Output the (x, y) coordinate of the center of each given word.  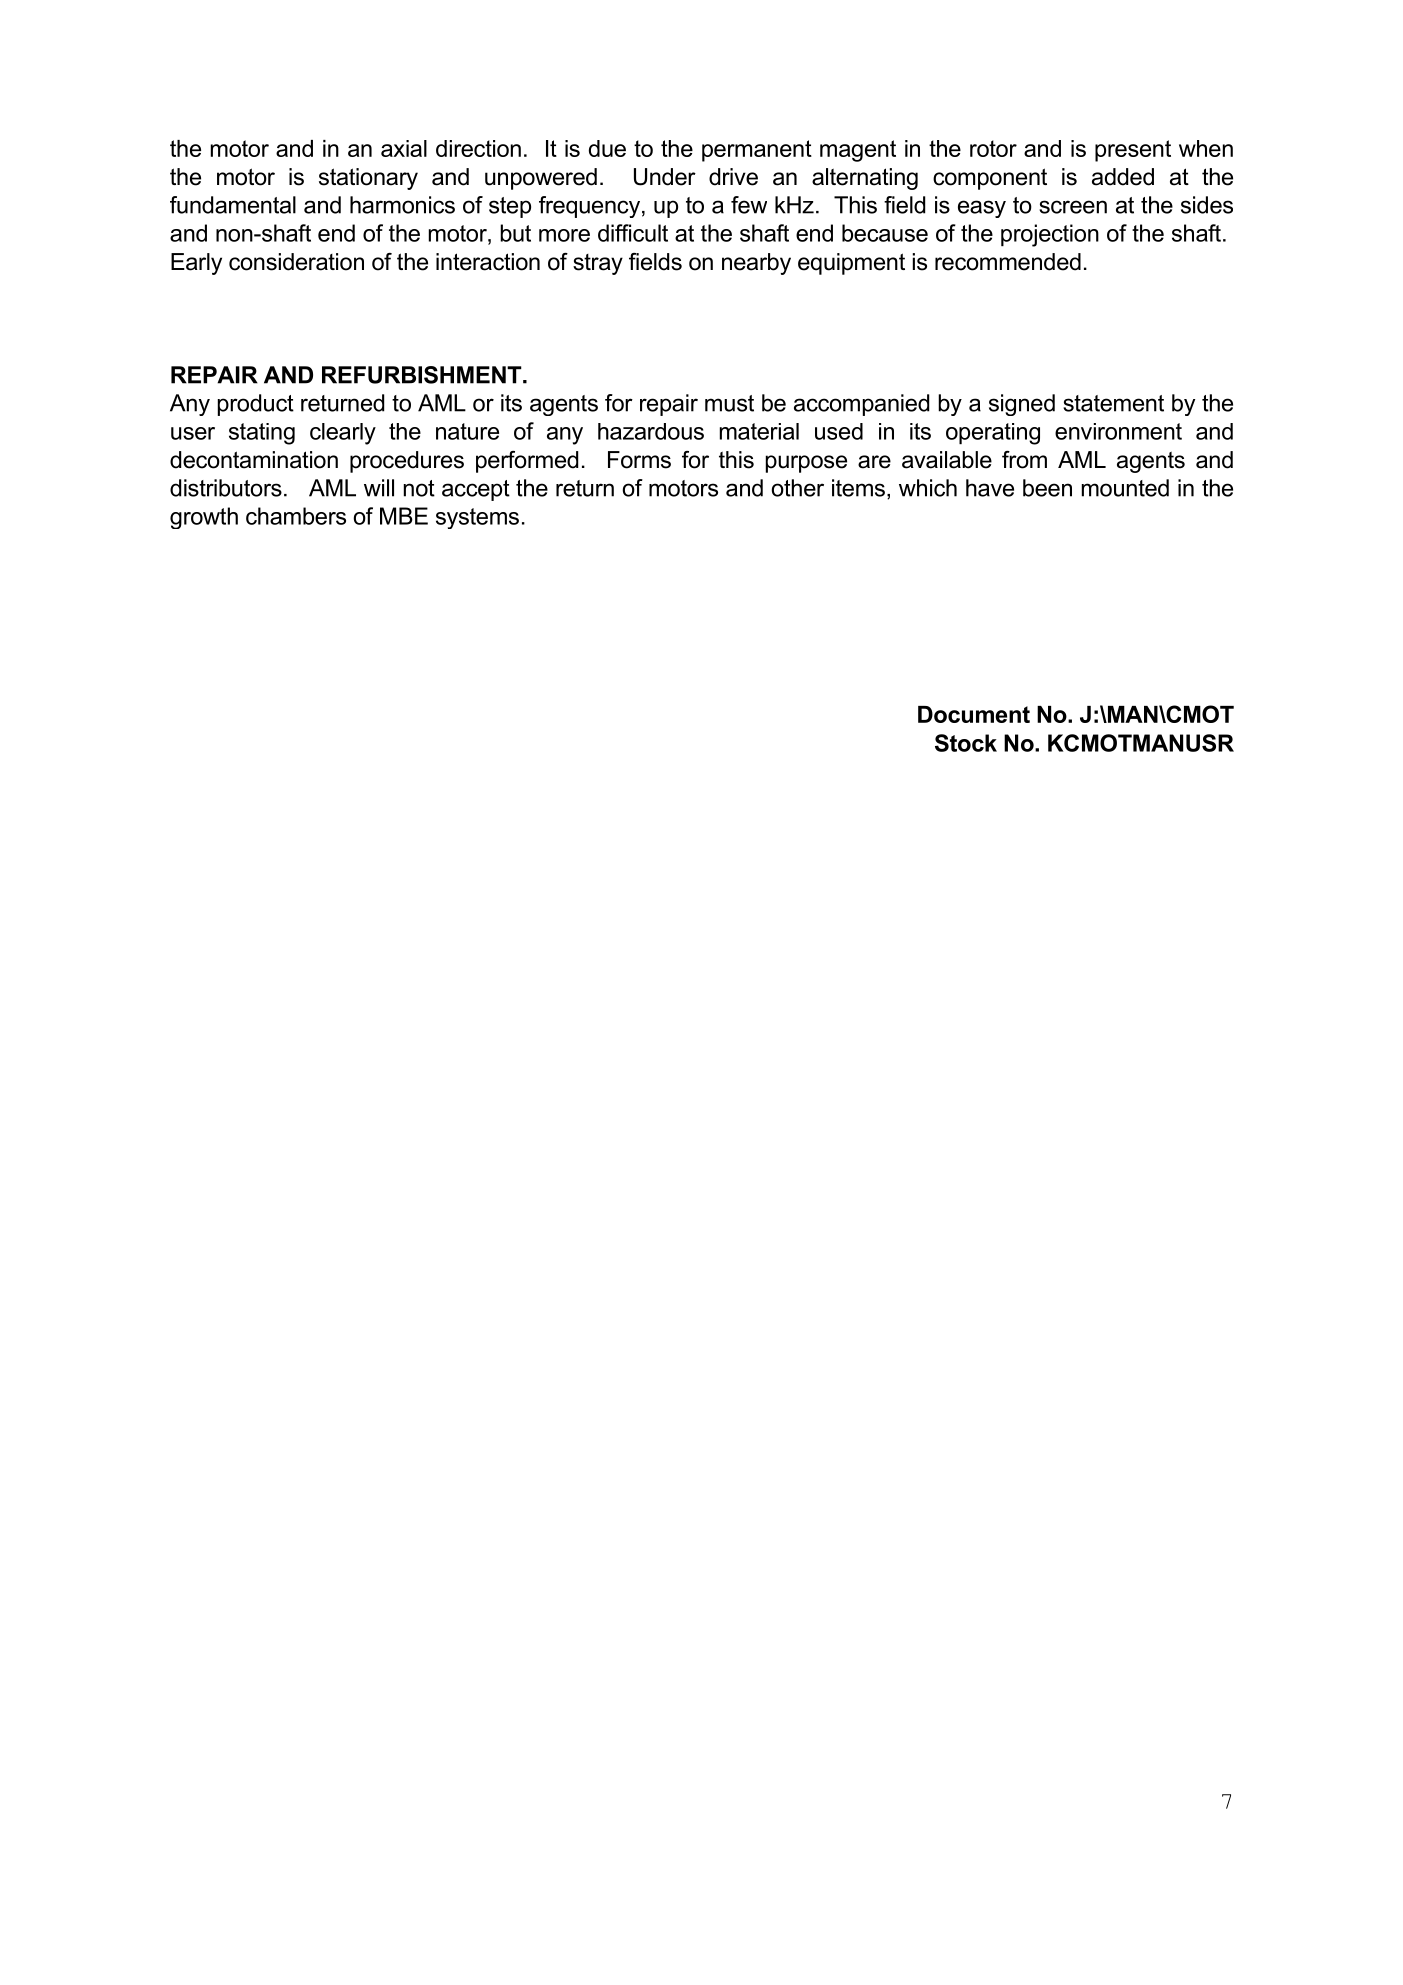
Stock (966, 743)
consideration (296, 262)
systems (477, 518)
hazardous (651, 431)
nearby (756, 264)
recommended (1008, 262)
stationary (368, 179)
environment (1118, 431)
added (1123, 177)
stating (262, 434)
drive (733, 177)
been (1047, 488)
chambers (296, 516)
